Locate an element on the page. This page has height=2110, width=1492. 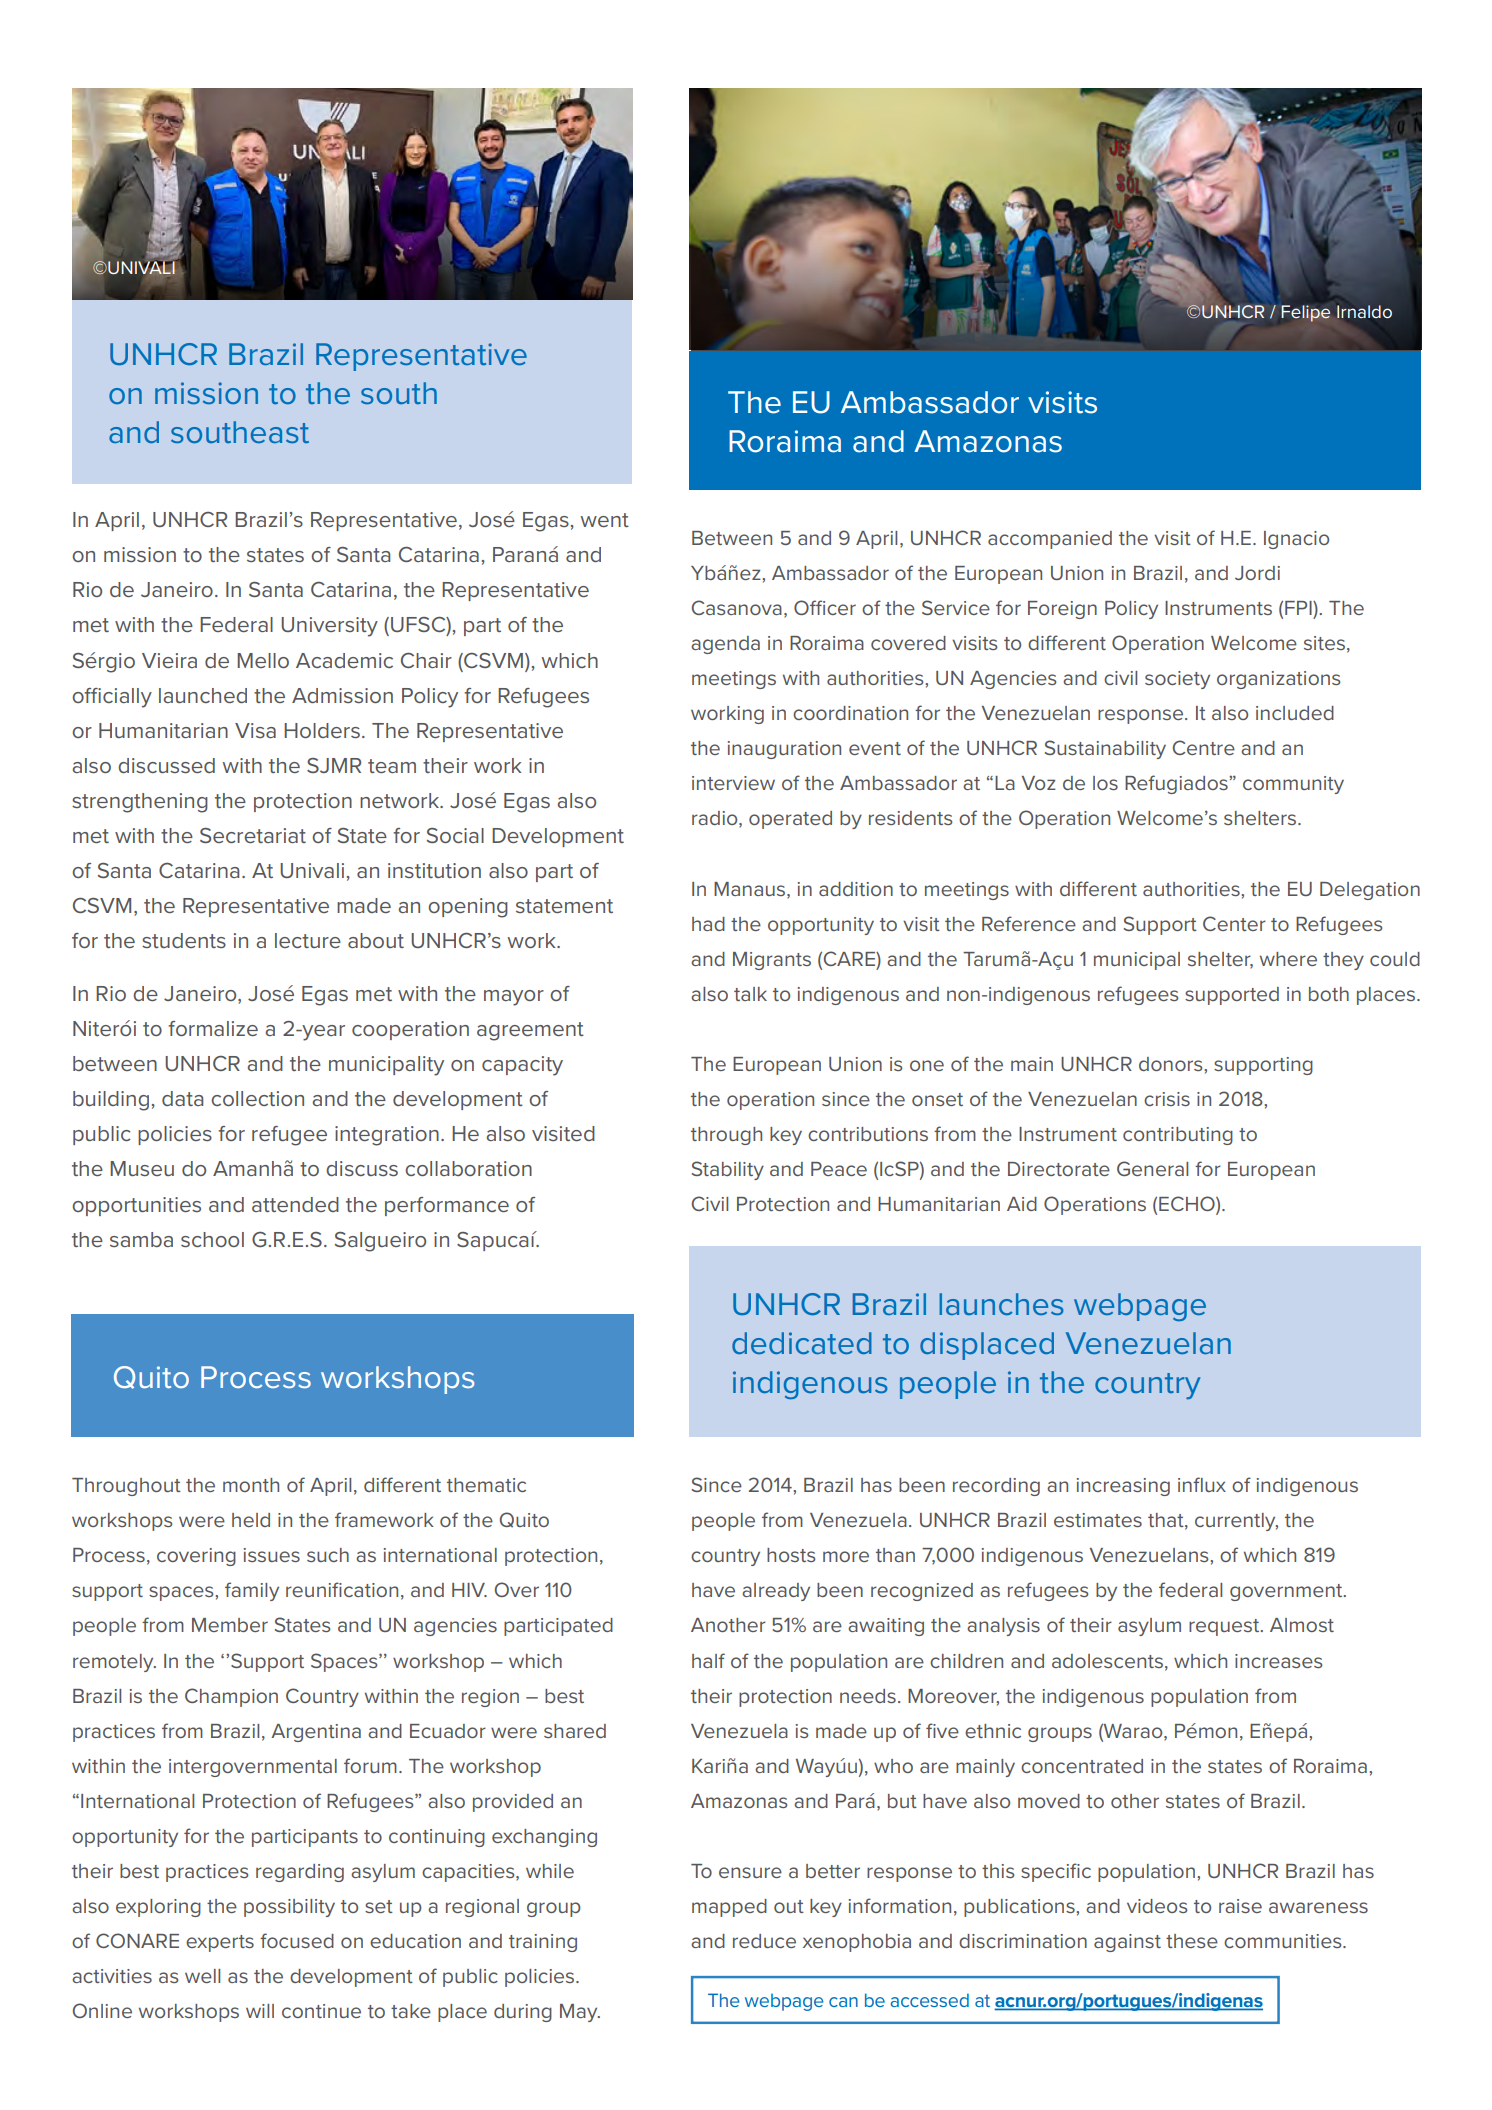
communities is located at coordinates (1284, 1941).
